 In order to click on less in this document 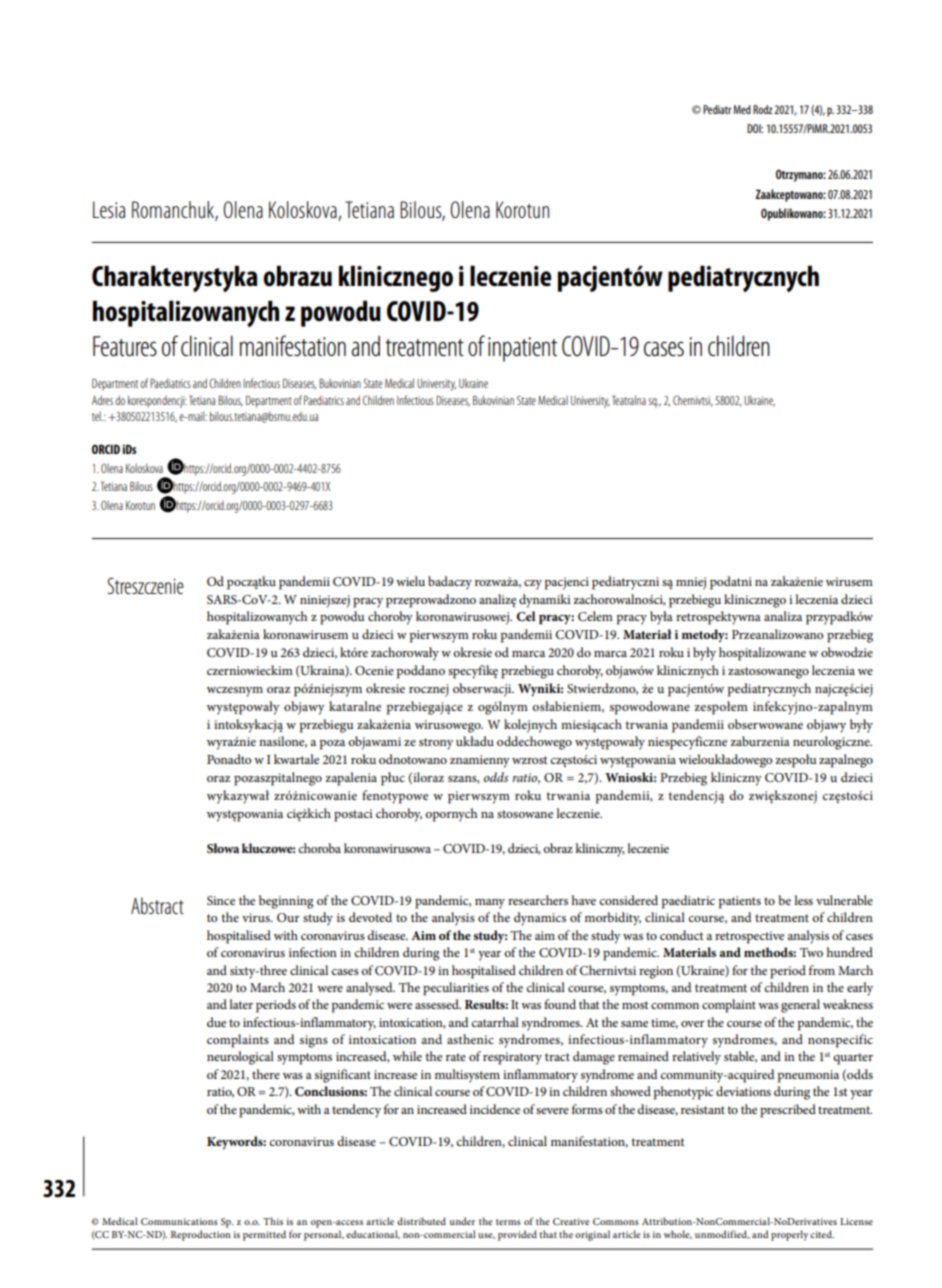, I will do `click(803, 900)`.
